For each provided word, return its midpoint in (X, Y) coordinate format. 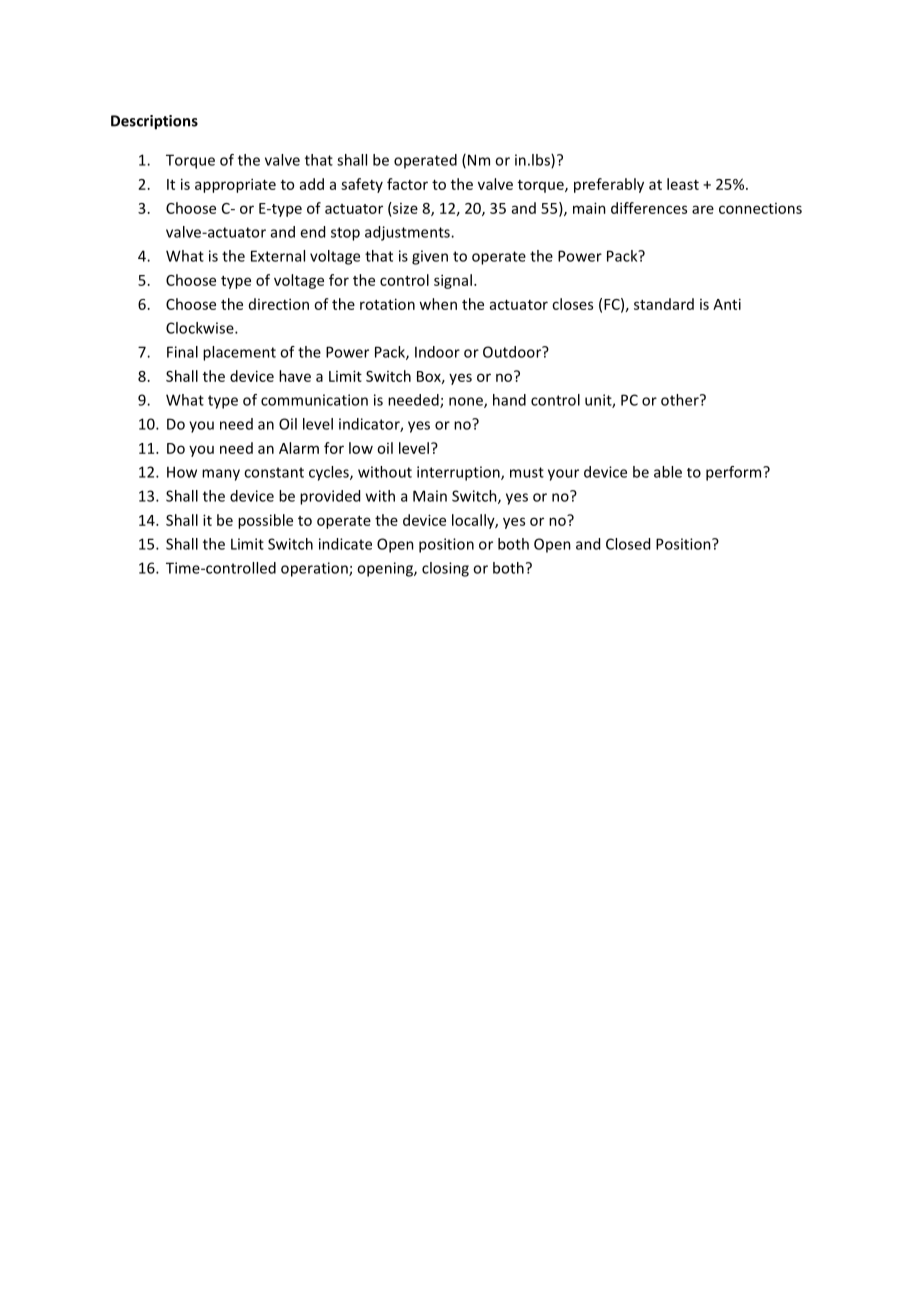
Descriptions (154, 122)
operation (315, 569)
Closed (628, 544)
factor (407, 184)
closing (445, 569)
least (683, 184)
